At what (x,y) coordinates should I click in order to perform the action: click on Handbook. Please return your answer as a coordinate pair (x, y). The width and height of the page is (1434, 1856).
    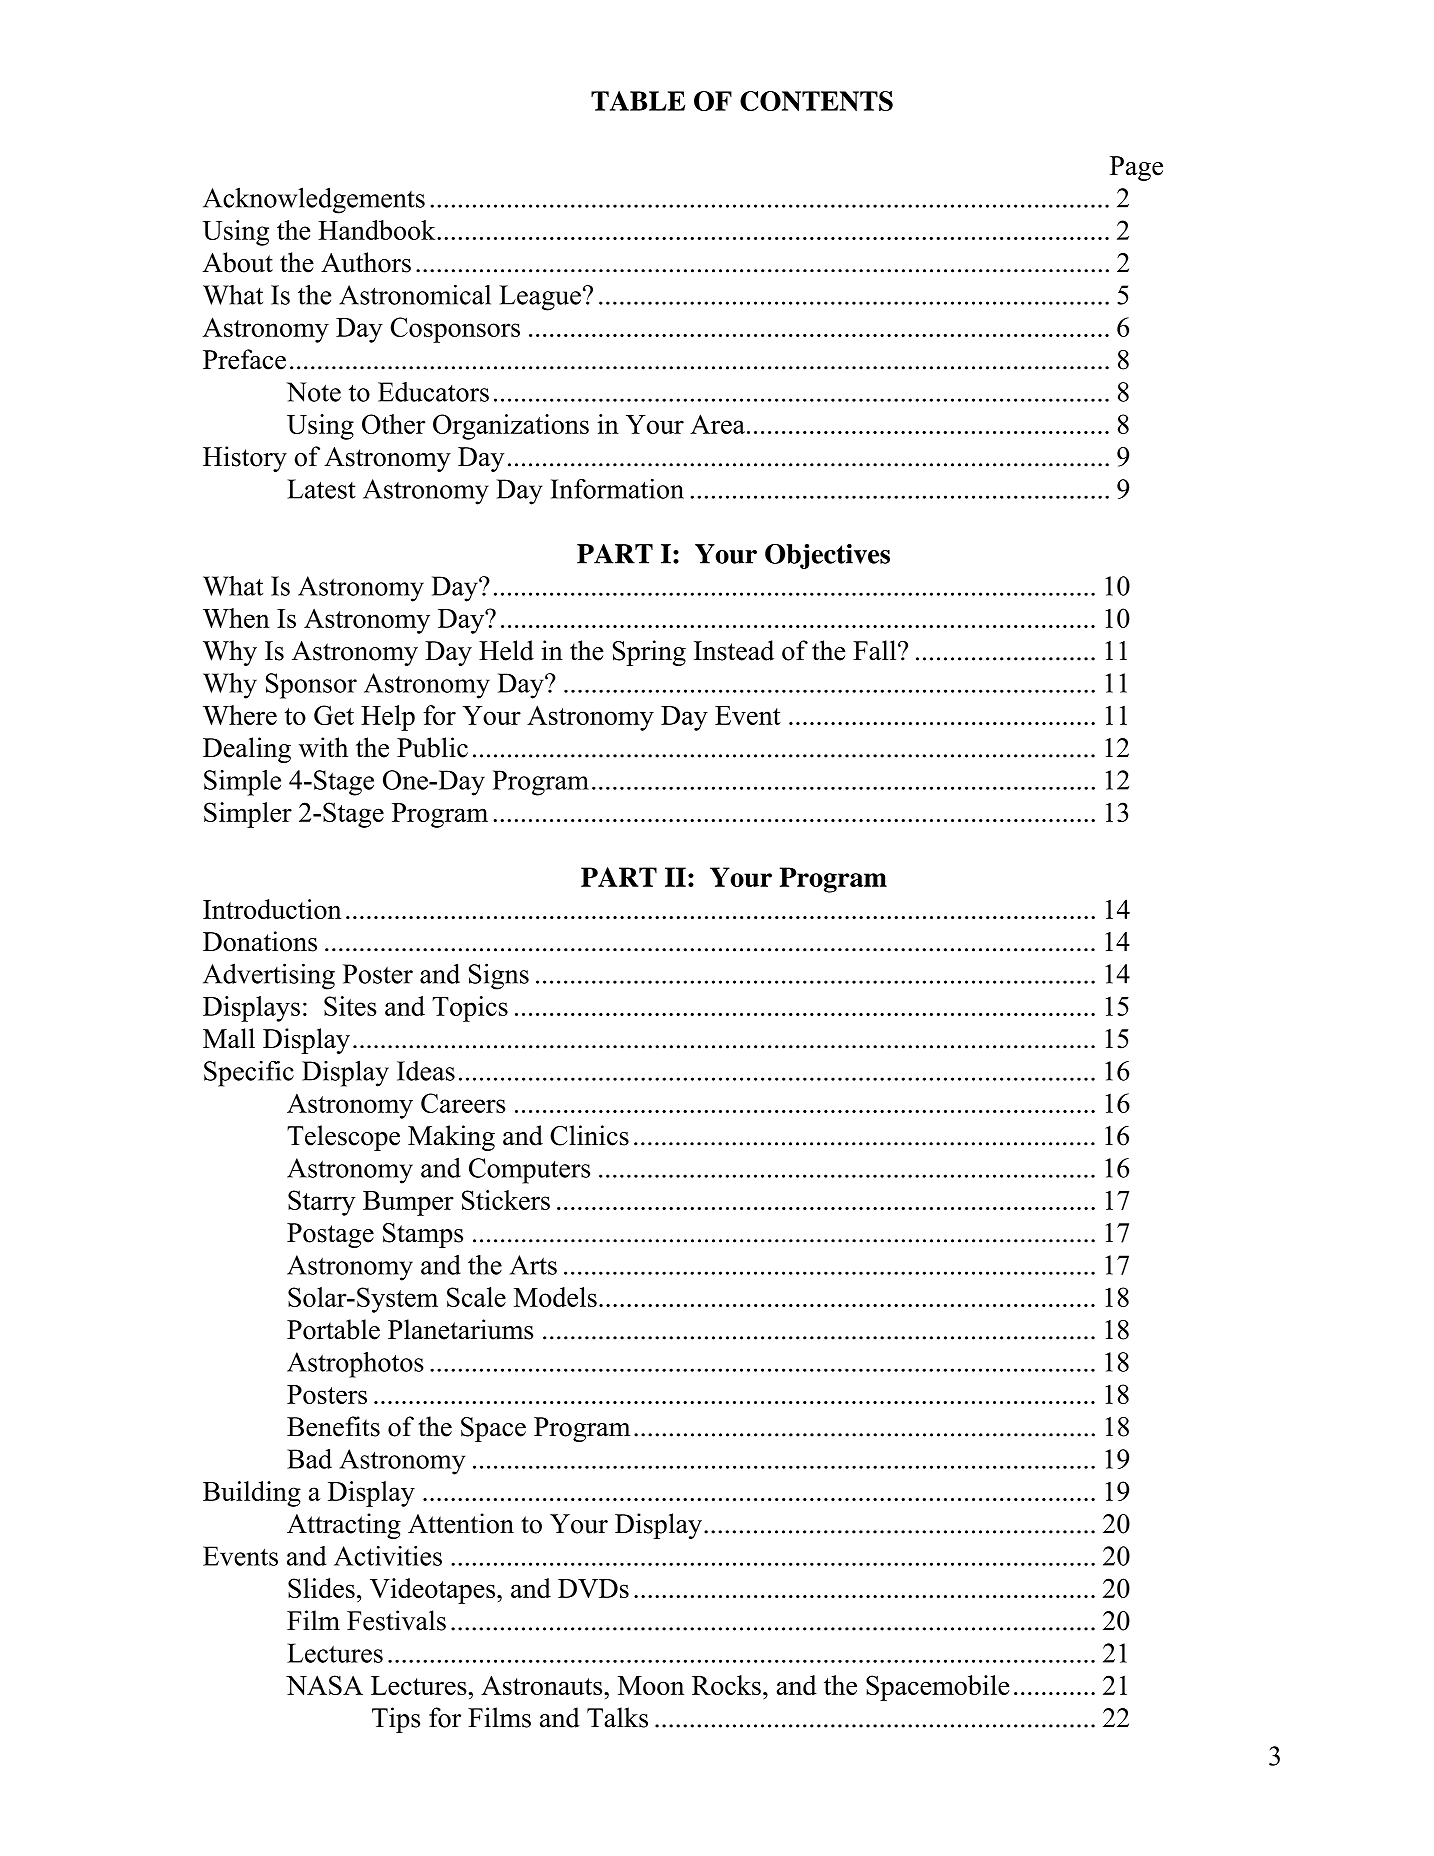
    Looking at the image, I should click on (378, 230).
